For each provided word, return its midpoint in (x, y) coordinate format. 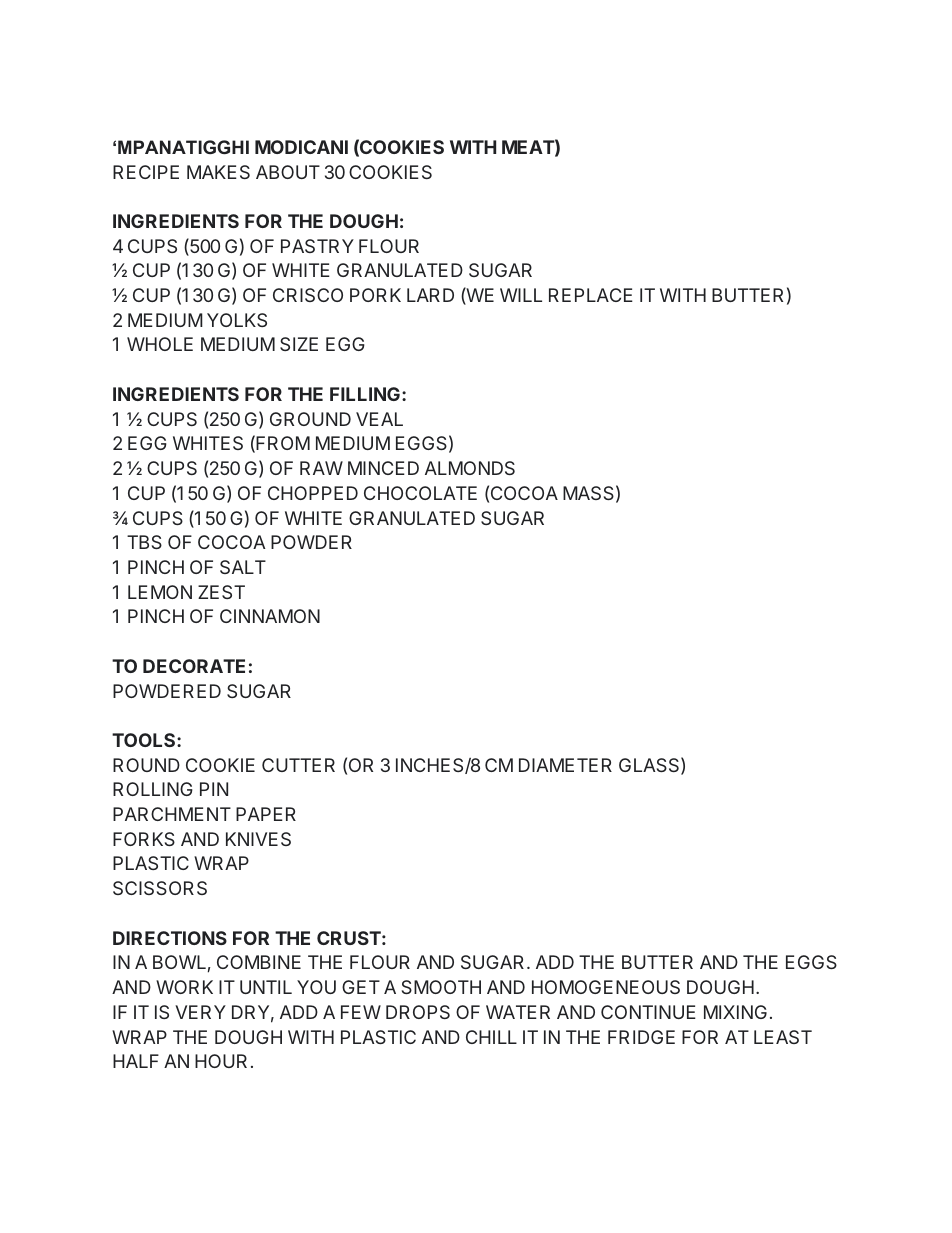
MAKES (218, 172)
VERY (200, 1012)
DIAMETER (565, 765)
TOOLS (145, 740)
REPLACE (591, 295)
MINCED (383, 468)
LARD (430, 295)
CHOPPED (313, 493)
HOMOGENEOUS (606, 987)
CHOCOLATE (420, 493)
